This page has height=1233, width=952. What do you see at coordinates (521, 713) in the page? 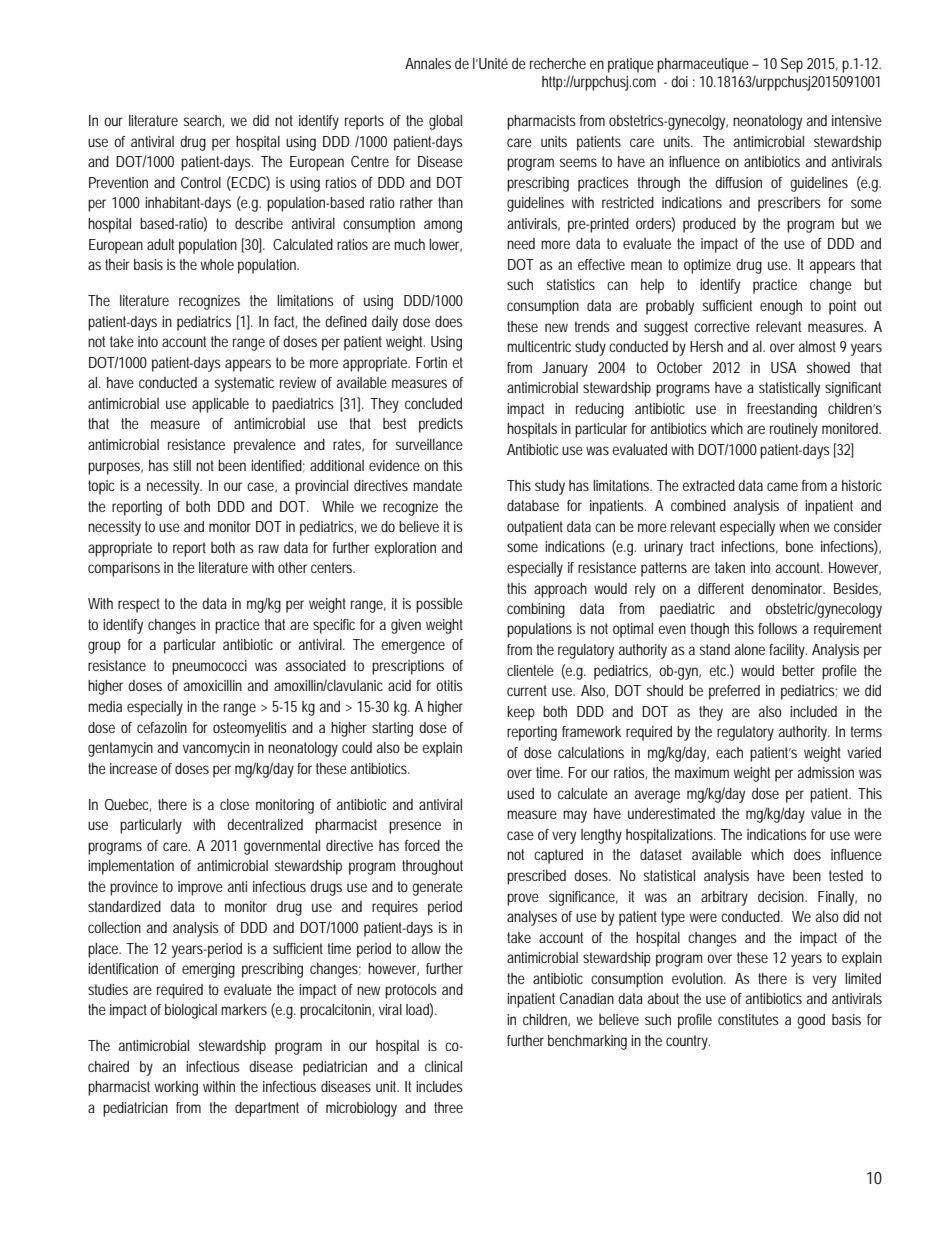
I see `keep` at bounding box center [521, 713].
